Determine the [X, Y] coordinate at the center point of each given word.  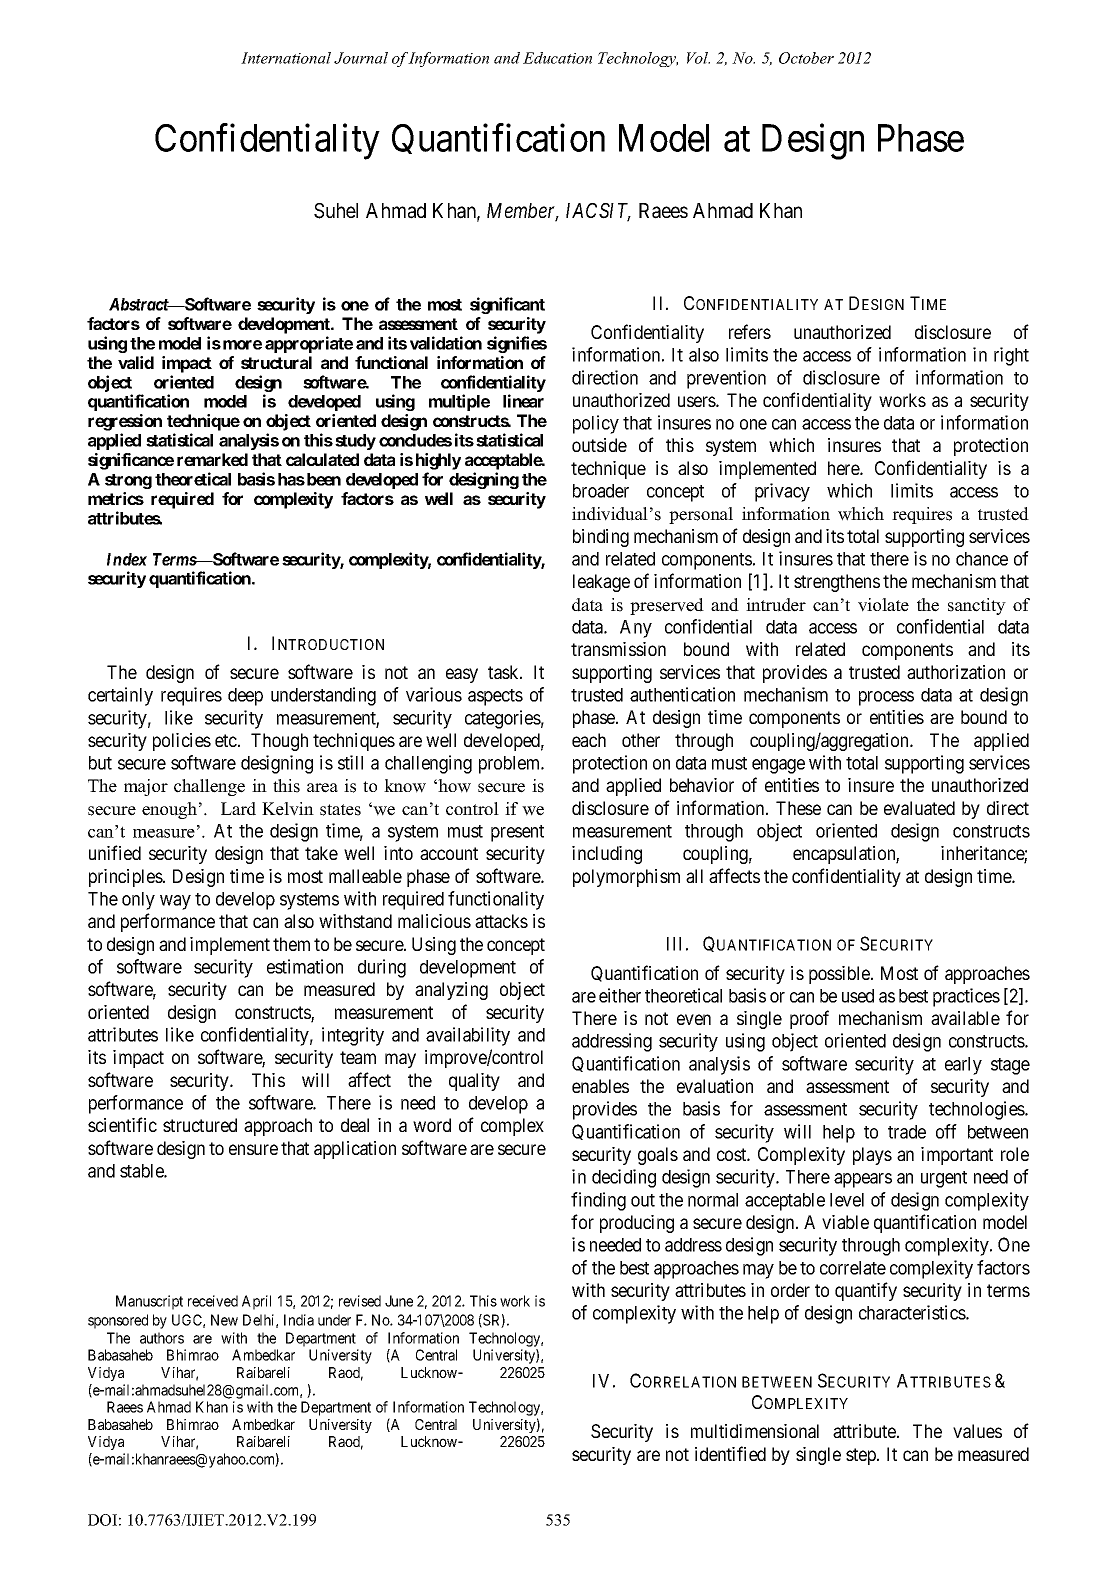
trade [907, 1132]
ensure [253, 1149]
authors [162, 1338]
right [1011, 356]
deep [245, 697]
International [286, 58]
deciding [624, 1178]
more [242, 345]
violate [883, 605]
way [175, 902]
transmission [618, 649]
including [607, 855]
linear [523, 401]
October [806, 58]
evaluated [919, 808]
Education [557, 58]
